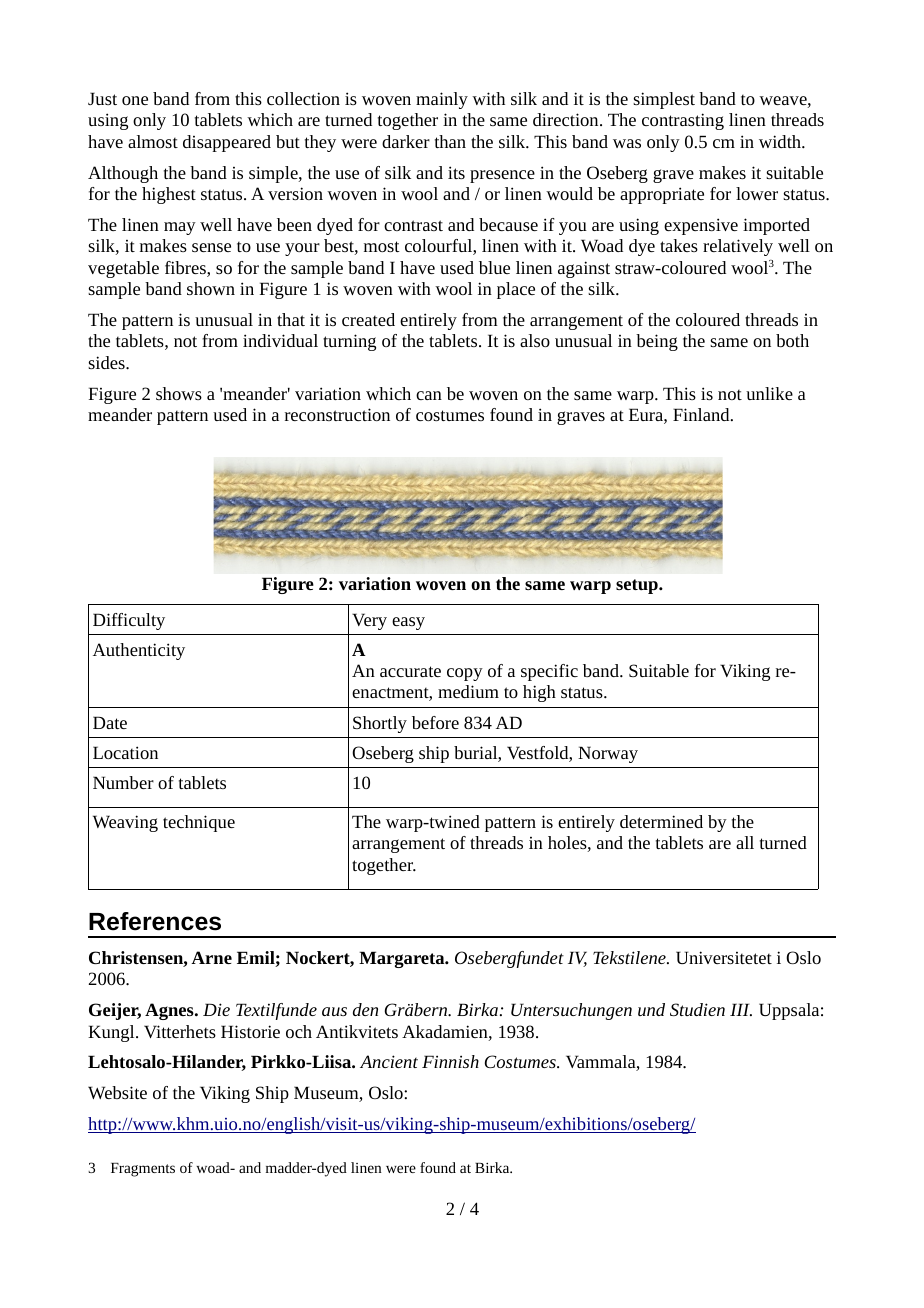 This image has width=924, height=1308. Describe the element at coordinates (143, 1170) in the image. I see `Fragments` at that location.
